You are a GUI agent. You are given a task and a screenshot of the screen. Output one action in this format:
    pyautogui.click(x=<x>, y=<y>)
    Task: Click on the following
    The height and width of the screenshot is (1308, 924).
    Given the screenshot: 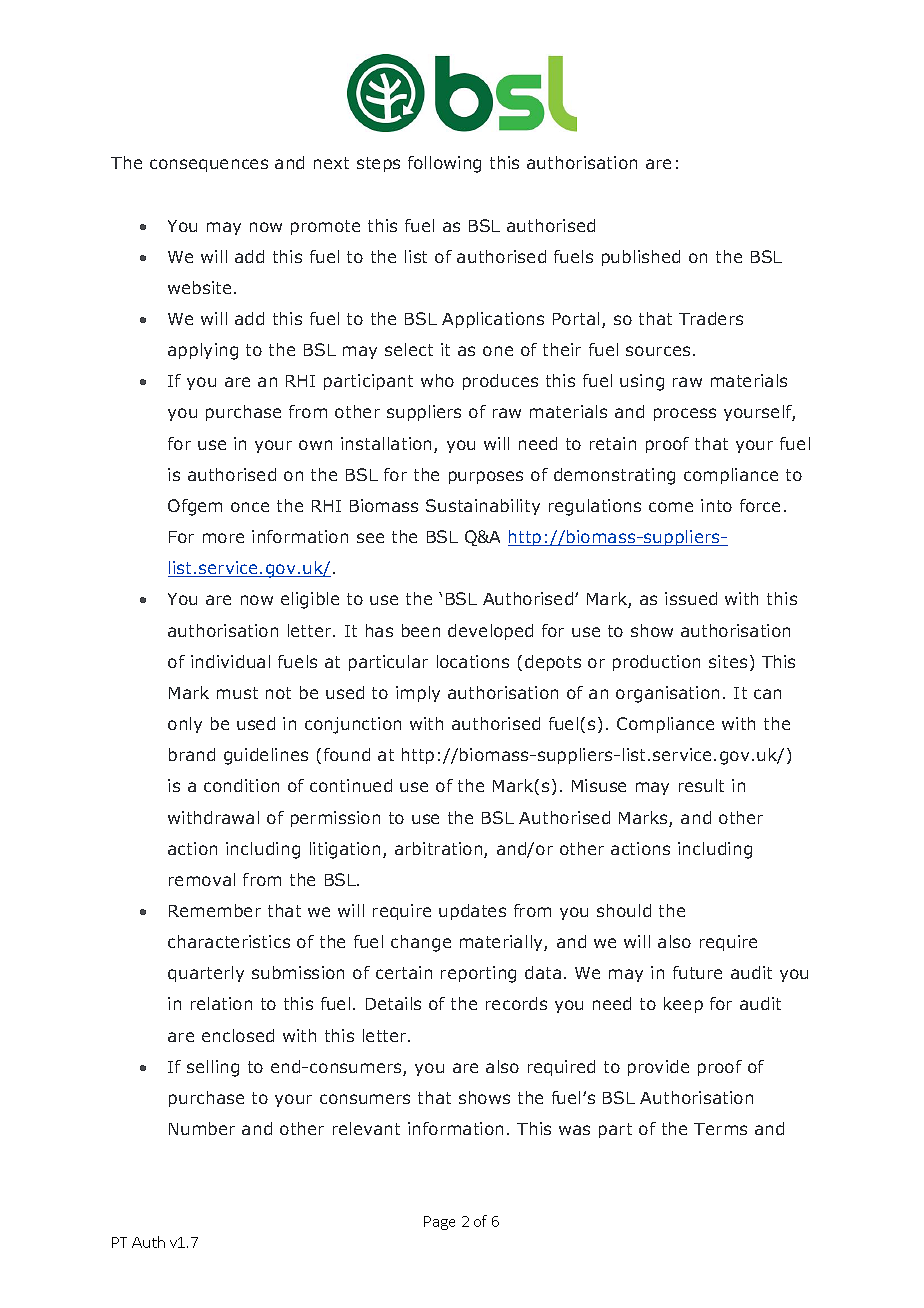 What is the action you would take?
    pyautogui.click(x=444, y=164)
